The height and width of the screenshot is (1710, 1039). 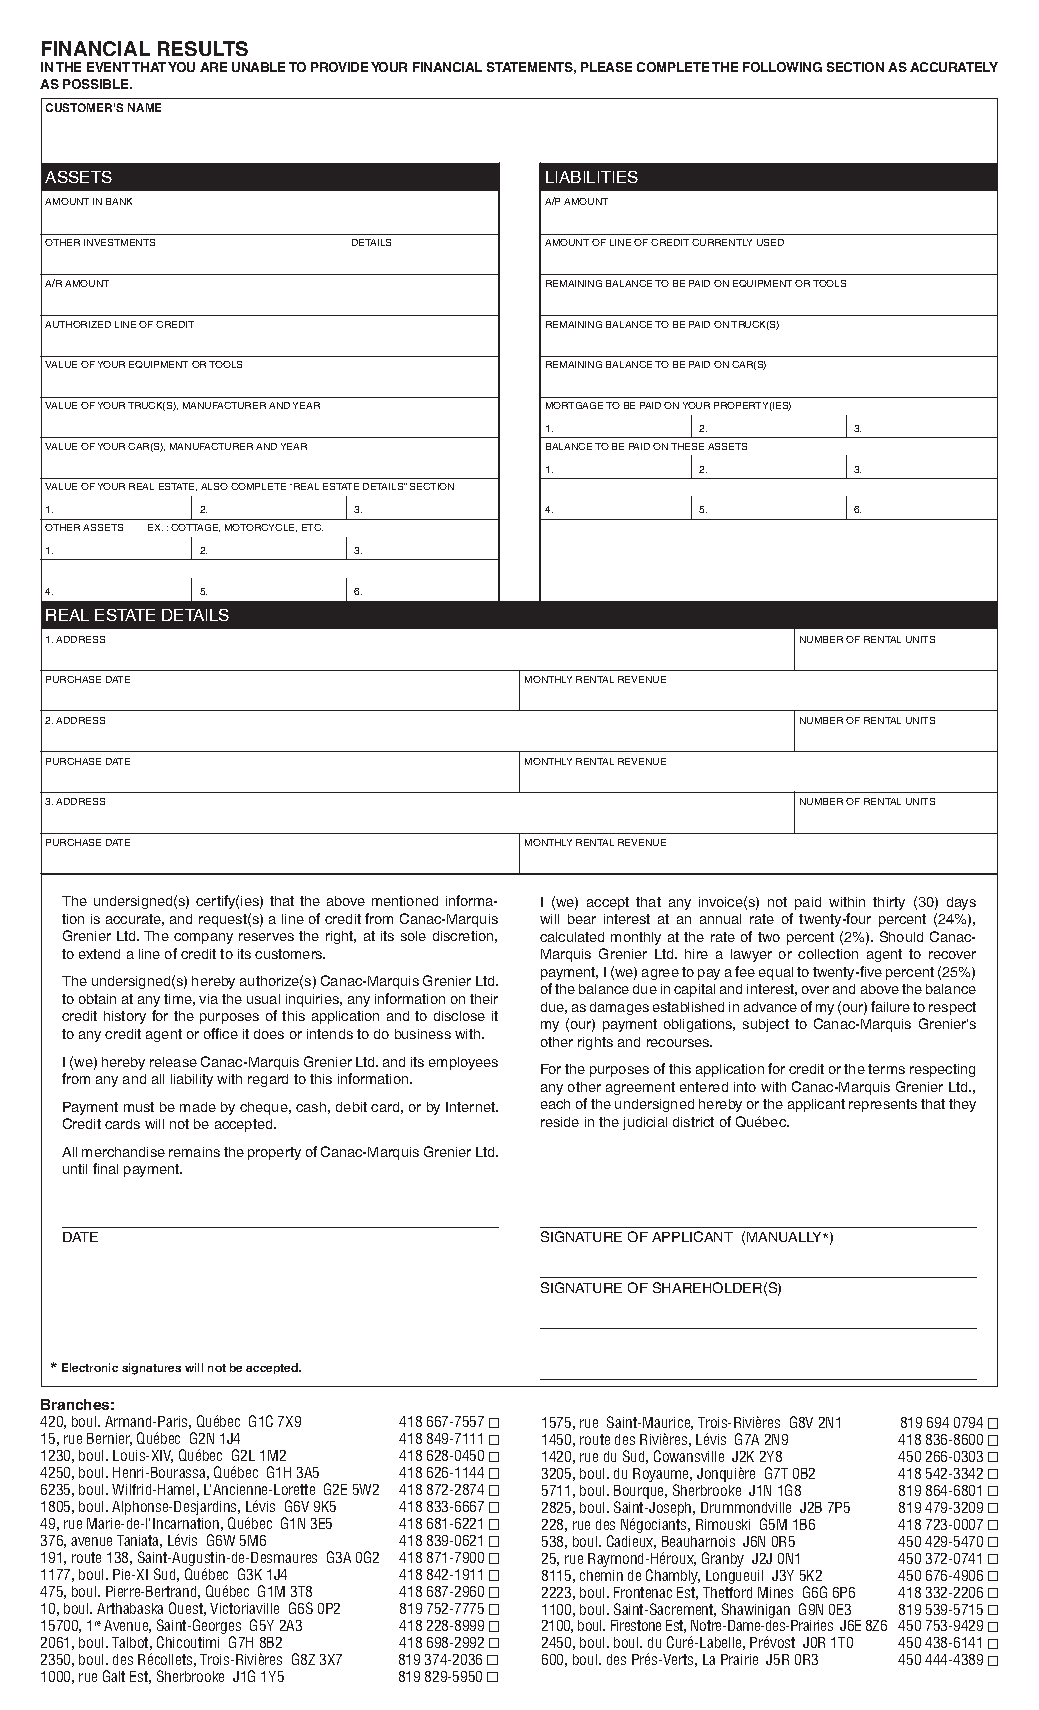 I want to click on MORTGAGE, so click(x=574, y=405).
